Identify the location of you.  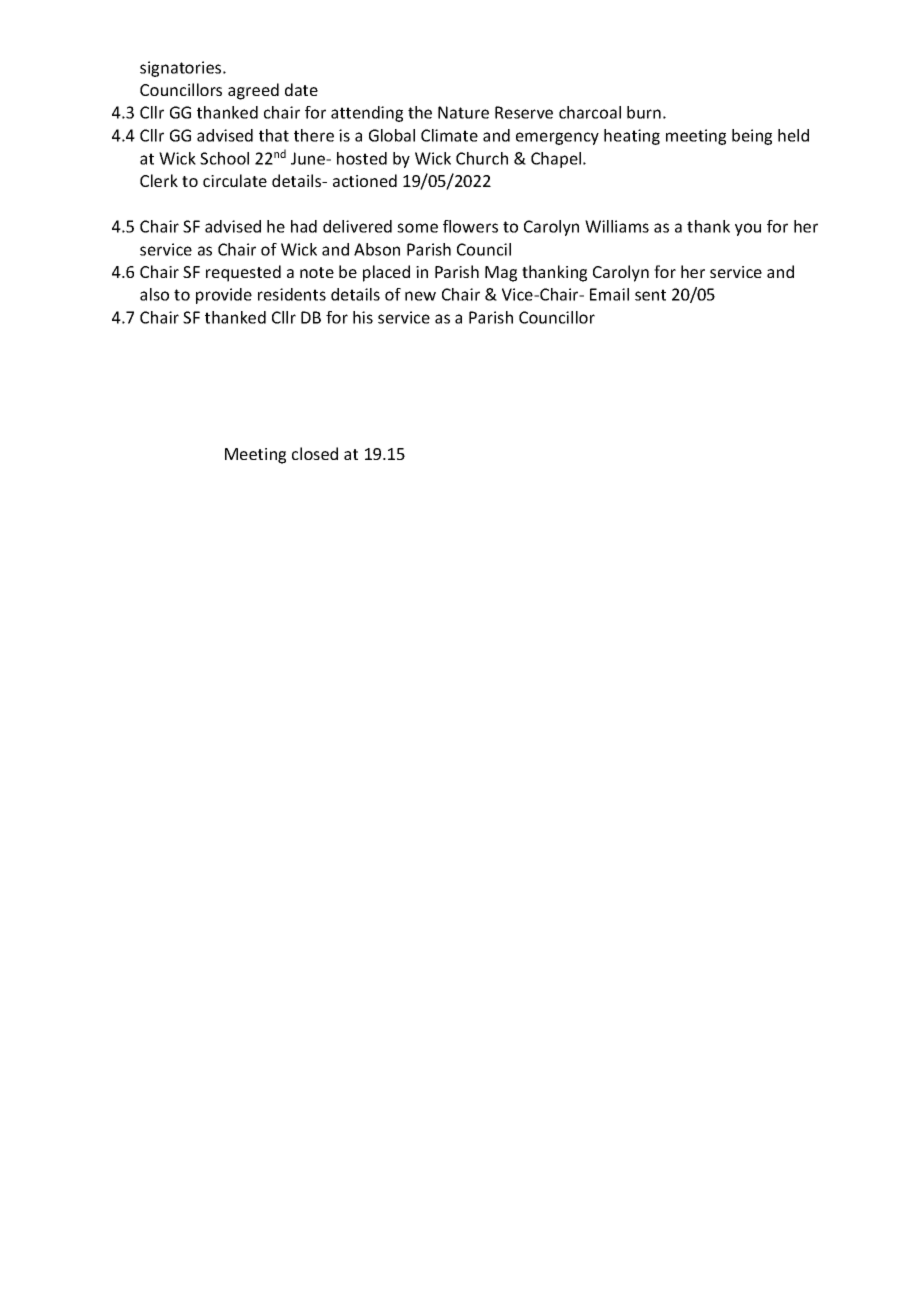
(748, 229).
